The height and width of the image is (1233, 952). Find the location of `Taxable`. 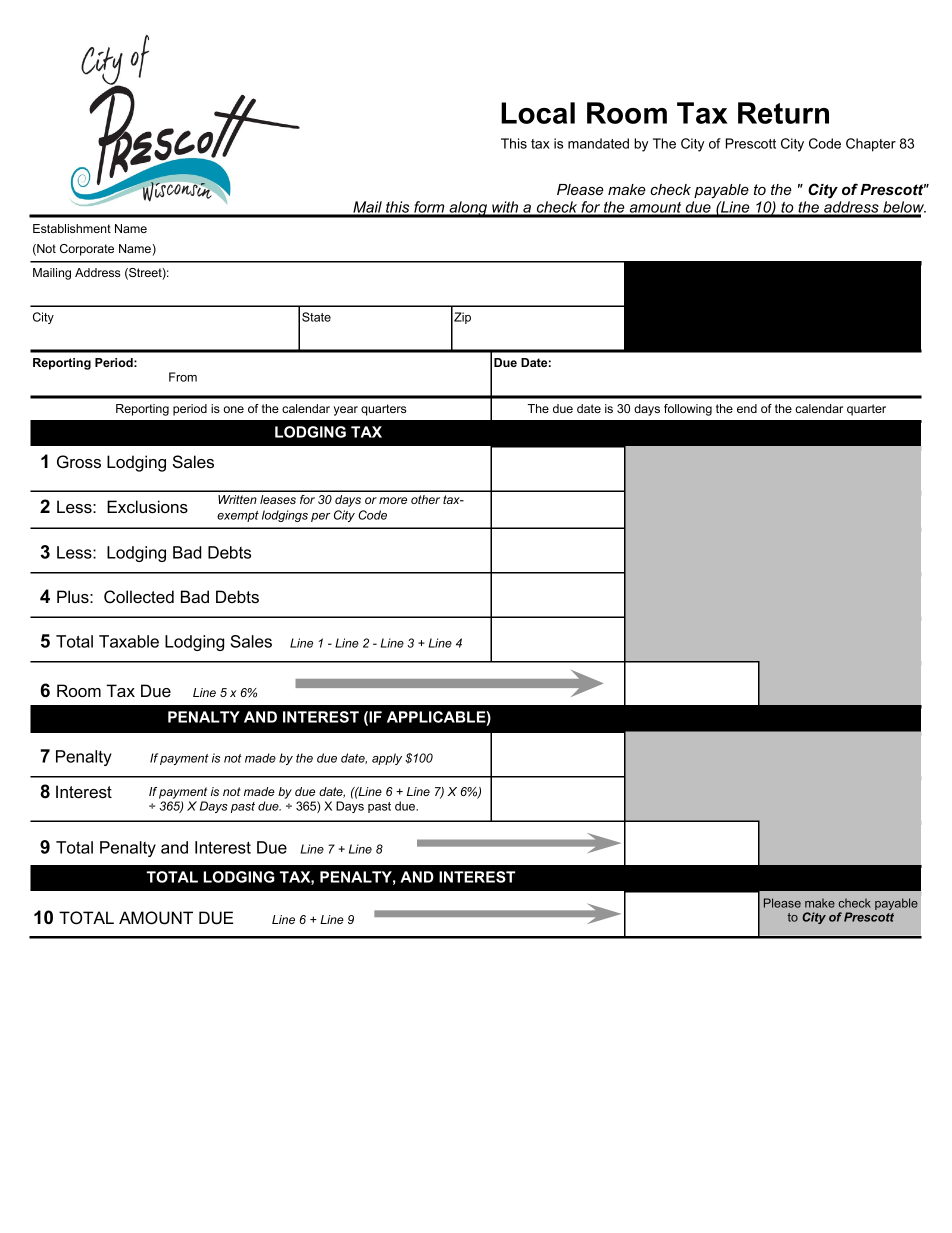

Taxable is located at coordinates (129, 641).
